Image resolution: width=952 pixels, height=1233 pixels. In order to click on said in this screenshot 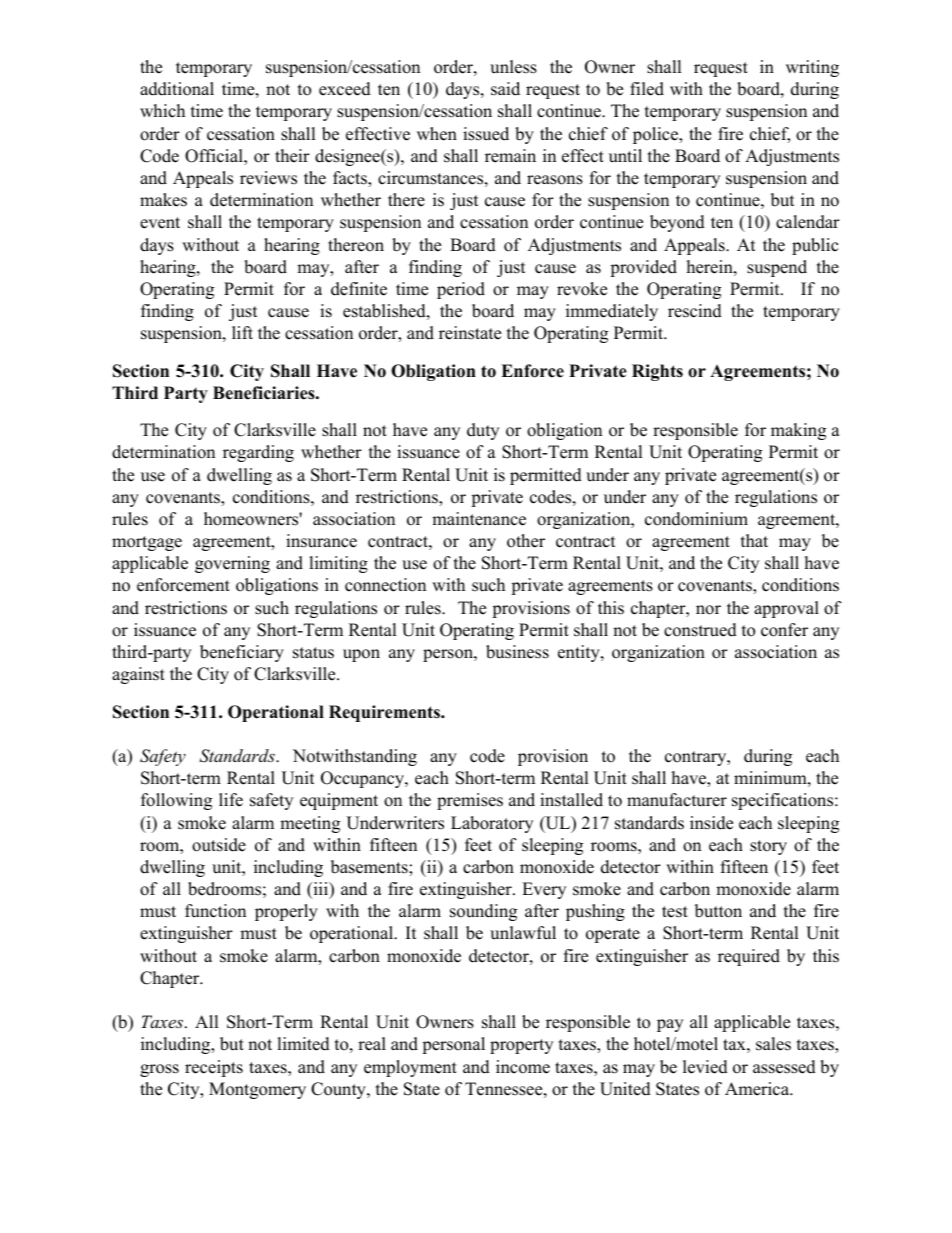, I will do `click(505, 89)`.
